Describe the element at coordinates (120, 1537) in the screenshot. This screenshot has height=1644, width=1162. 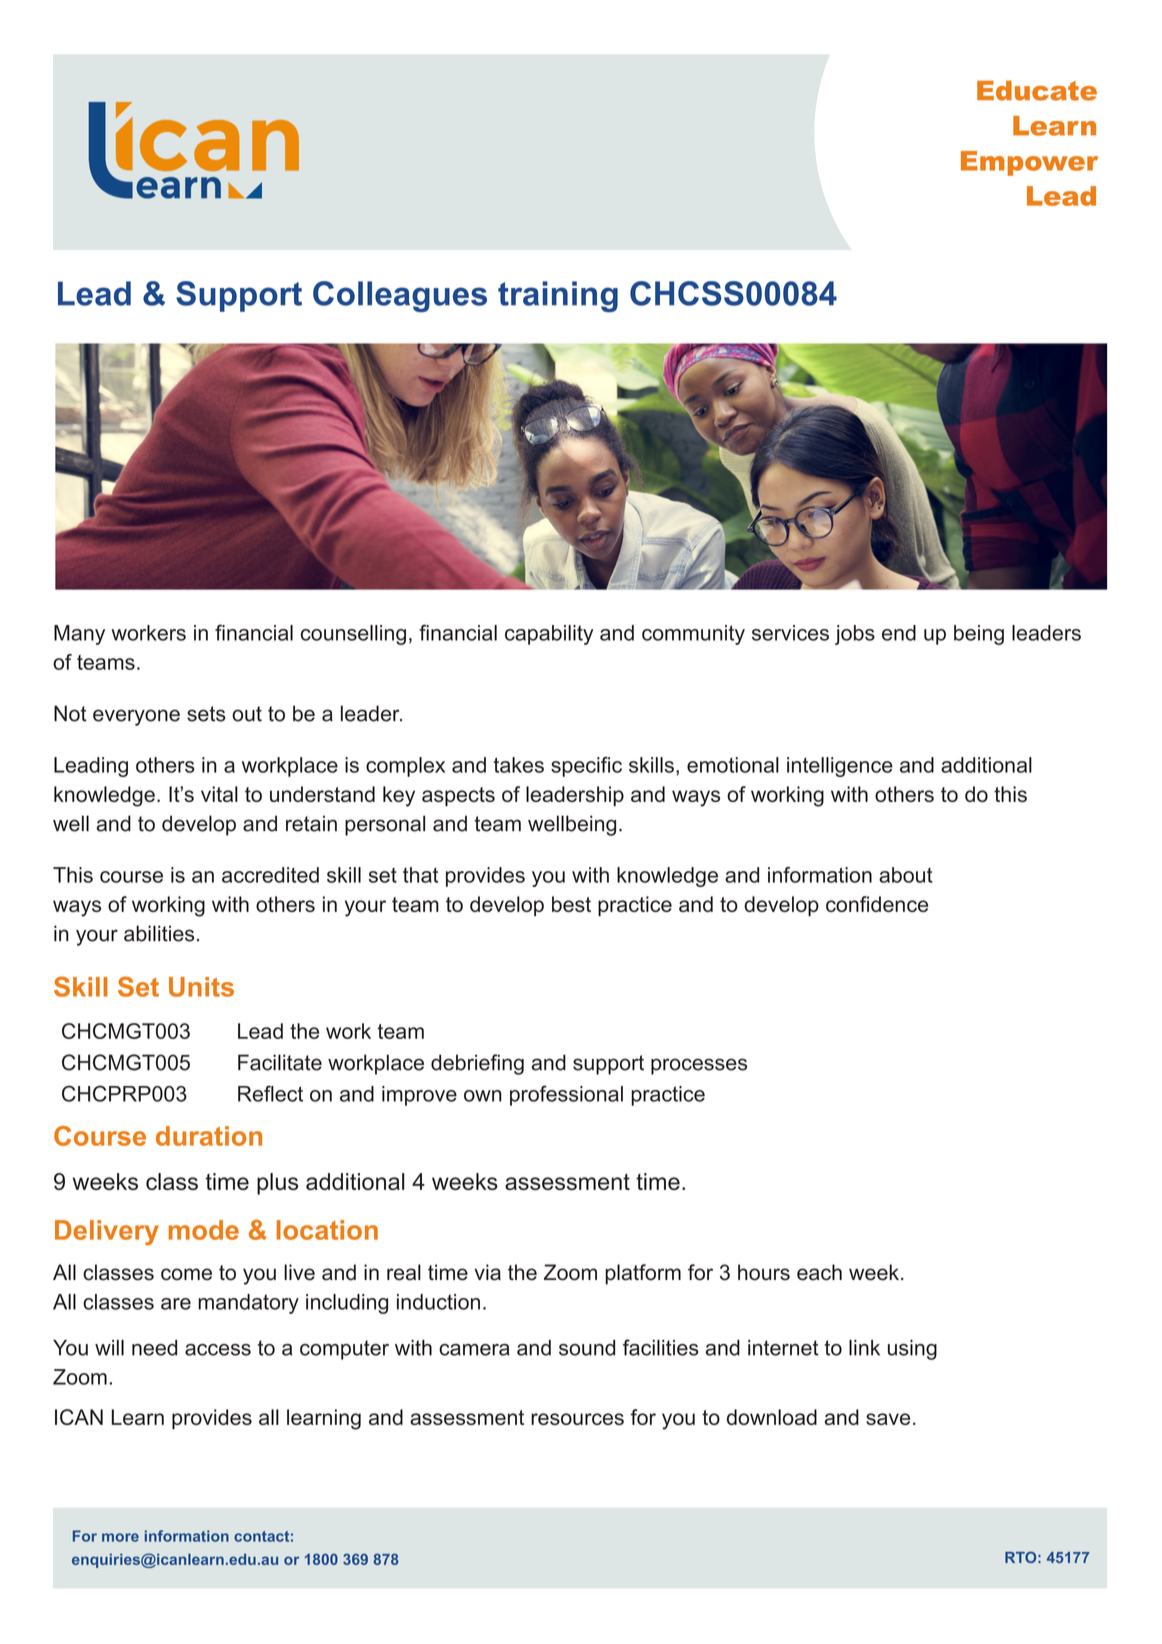
I see `more` at that location.
